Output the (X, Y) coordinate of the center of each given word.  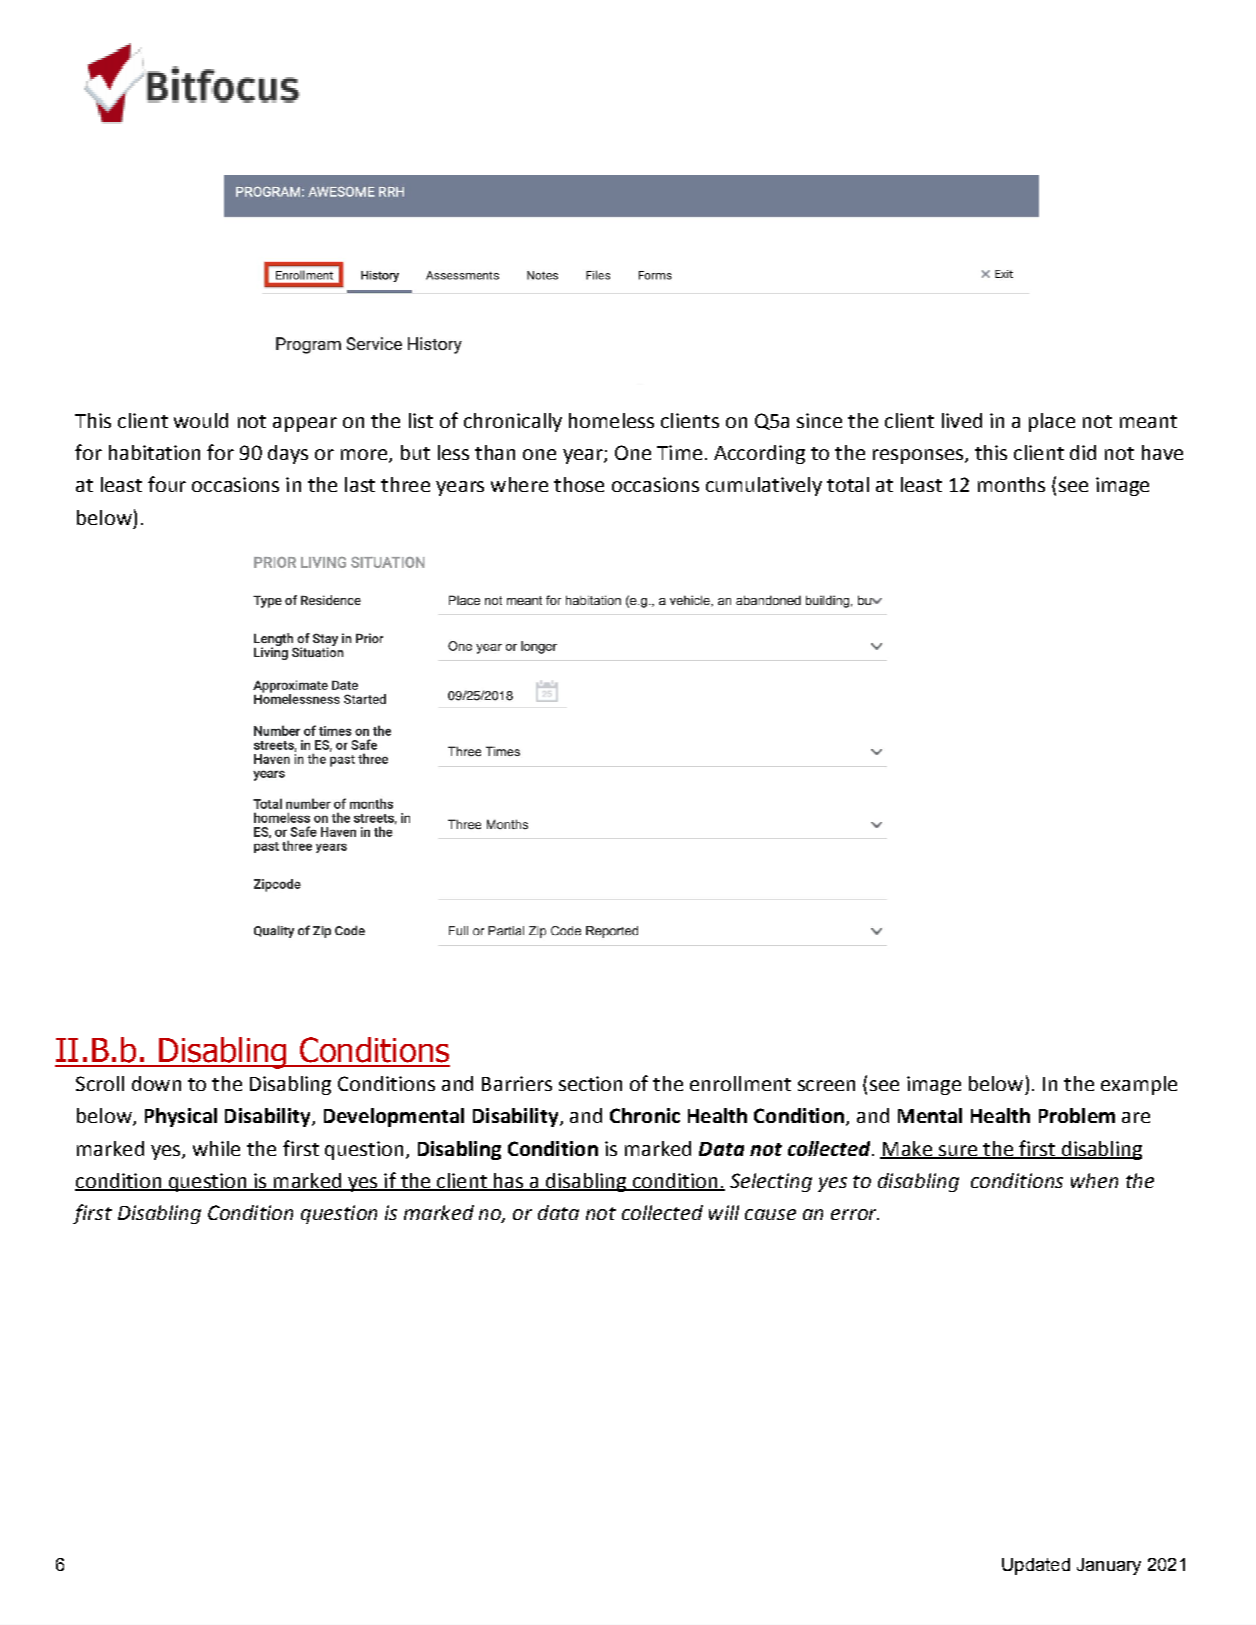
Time (679, 452)
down (156, 1083)
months (1011, 484)
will (724, 1212)
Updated (1036, 1566)
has (509, 1182)
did (1083, 452)
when (1094, 1180)
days (288, 454)
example (1139, 1085)
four (167, 484)
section (590, 1083)
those (579, 484)
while (216, 1148)
